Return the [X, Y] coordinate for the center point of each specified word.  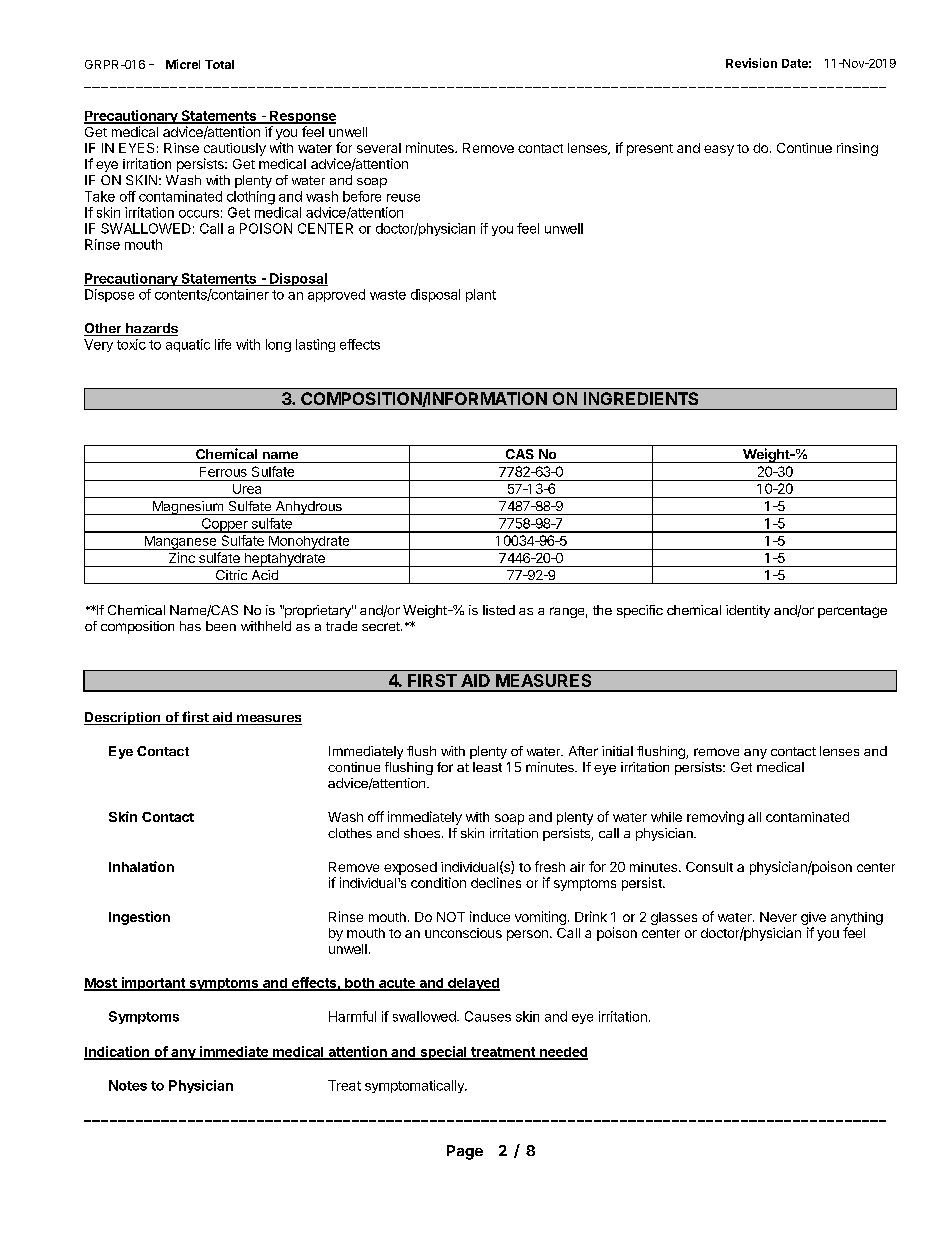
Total [219, 64]
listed [499, 610]
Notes [128, 1085]
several [379, 148]
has [190, 626]
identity [748, 611]
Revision [751, 63]
